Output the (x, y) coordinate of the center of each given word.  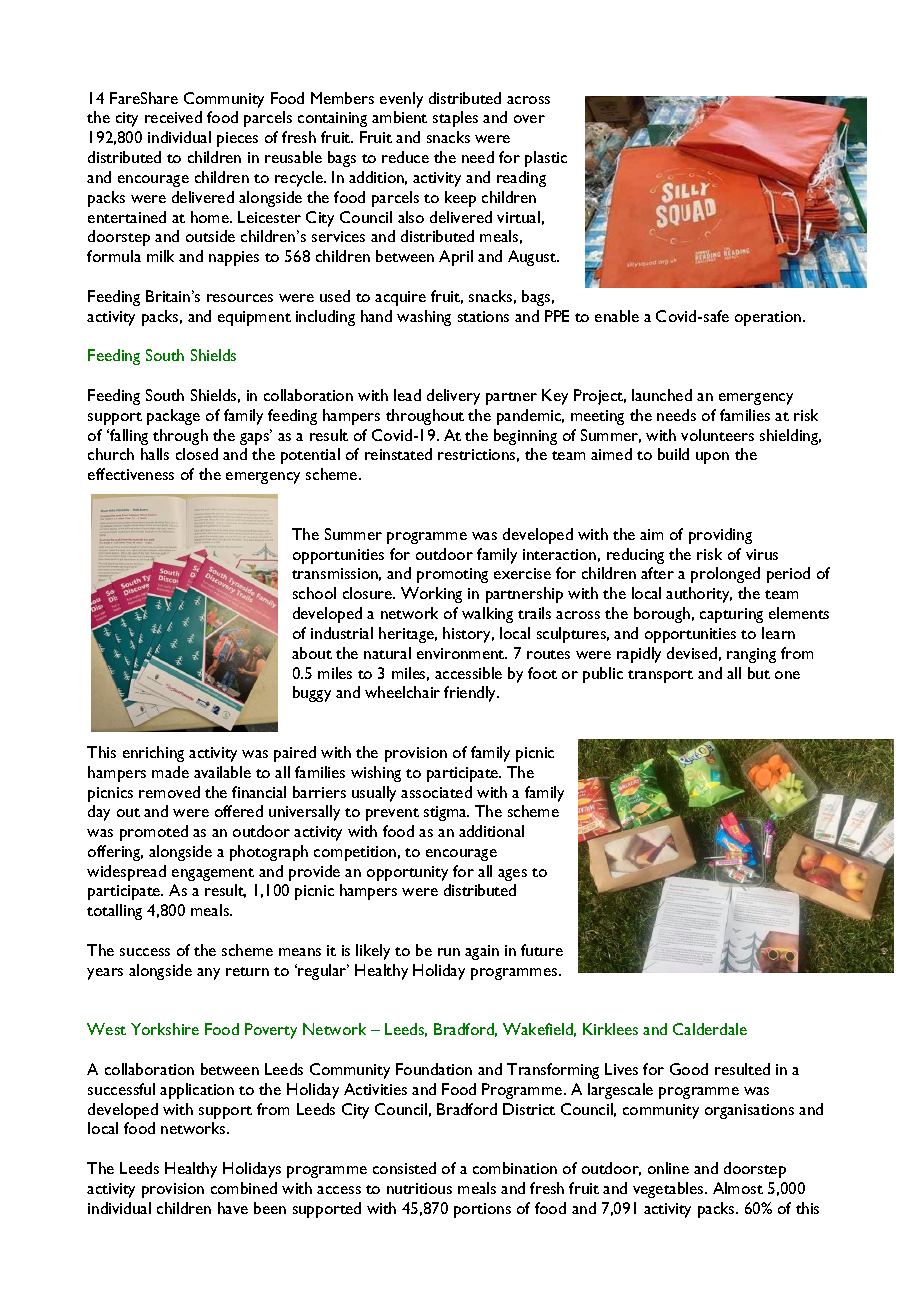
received (173, 117)
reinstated (398, 454)
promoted (154, 833)
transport (660, 676)
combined (244, 1188)
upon (712, 458)
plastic (546, 159)
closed (197, 454)
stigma (446, 813)
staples (455, 119)
